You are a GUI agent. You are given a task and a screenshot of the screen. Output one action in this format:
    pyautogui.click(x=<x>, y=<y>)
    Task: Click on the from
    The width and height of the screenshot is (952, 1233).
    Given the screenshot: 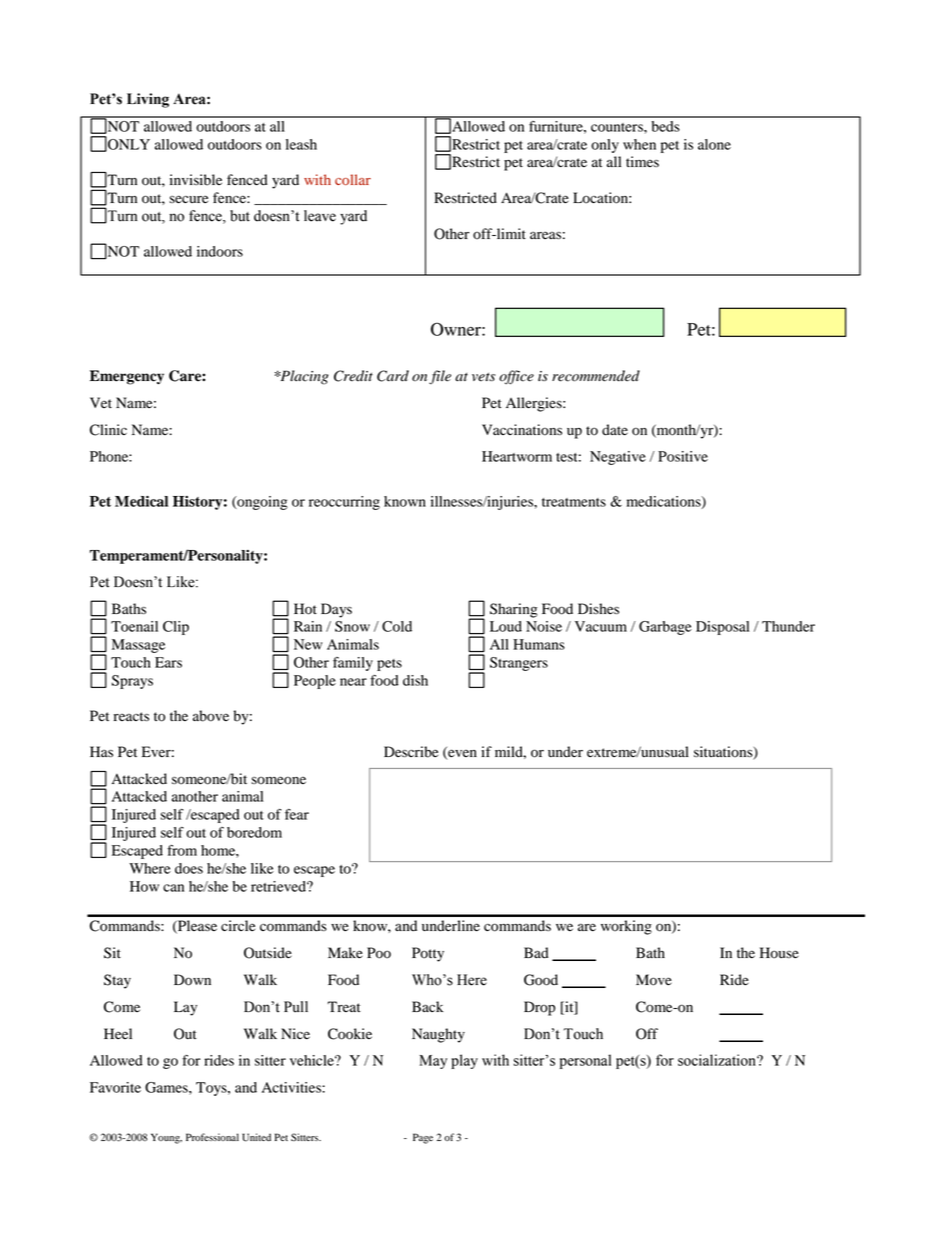 What is the action you would take?
    pyautogui.click(x=182, y=850)
